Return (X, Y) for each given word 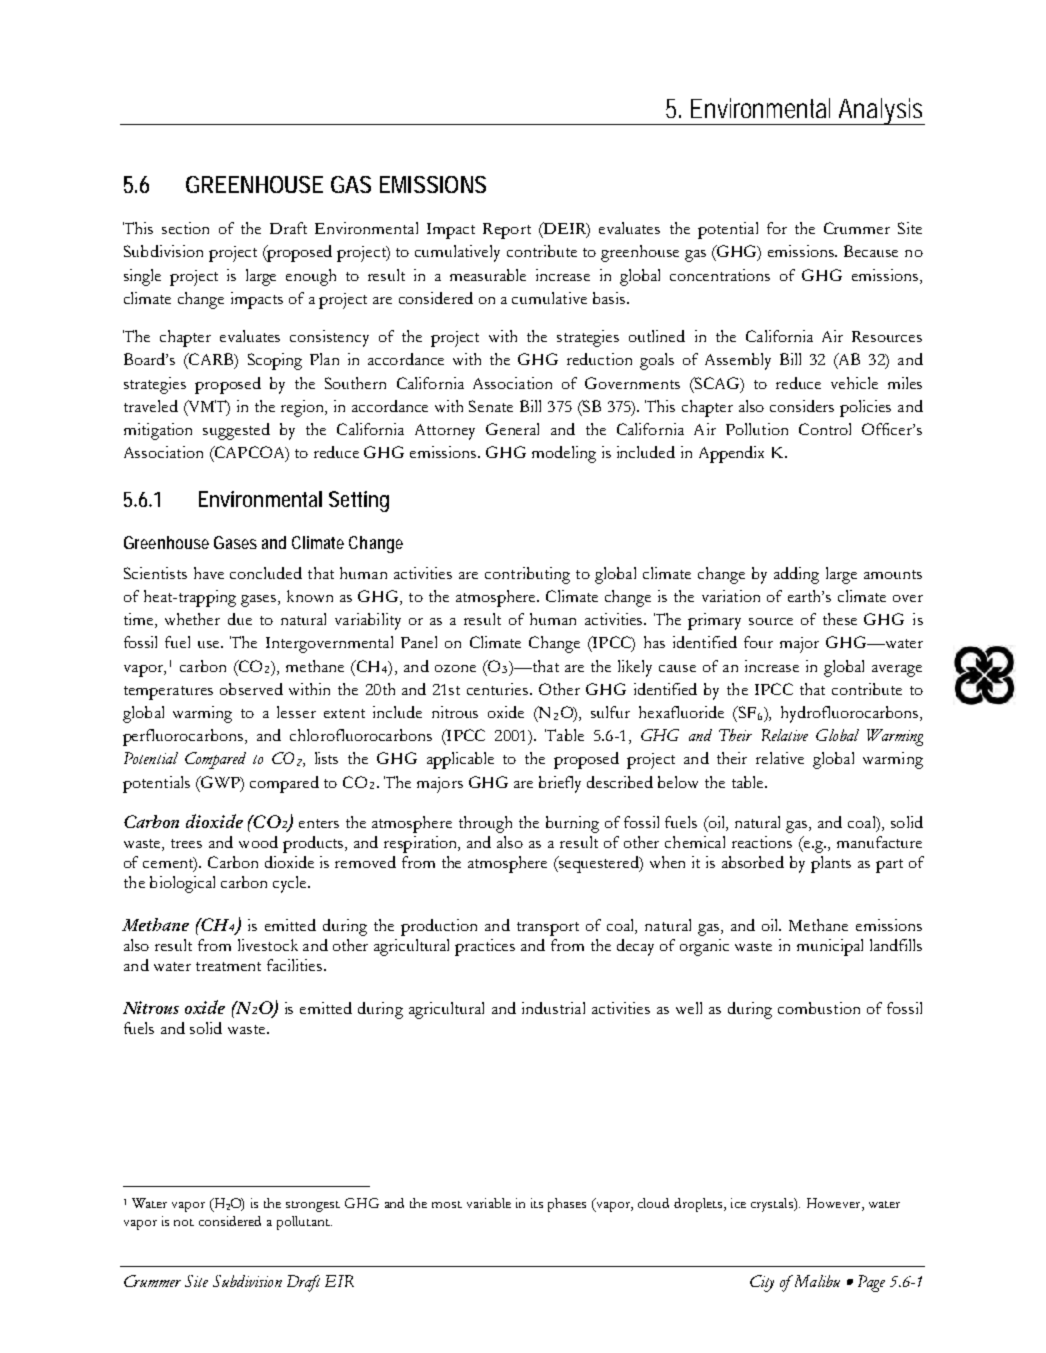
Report (507, 231)
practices (485, 947)
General (512, 429)
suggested (236, 431)
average (897, 671)
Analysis (881, 111)
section (185, 228)
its (537, 1203)
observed (251, 689)
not (184, 1222)
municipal (830, 947)
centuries (499, 689)
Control (825, 429)
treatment (228, 966)
